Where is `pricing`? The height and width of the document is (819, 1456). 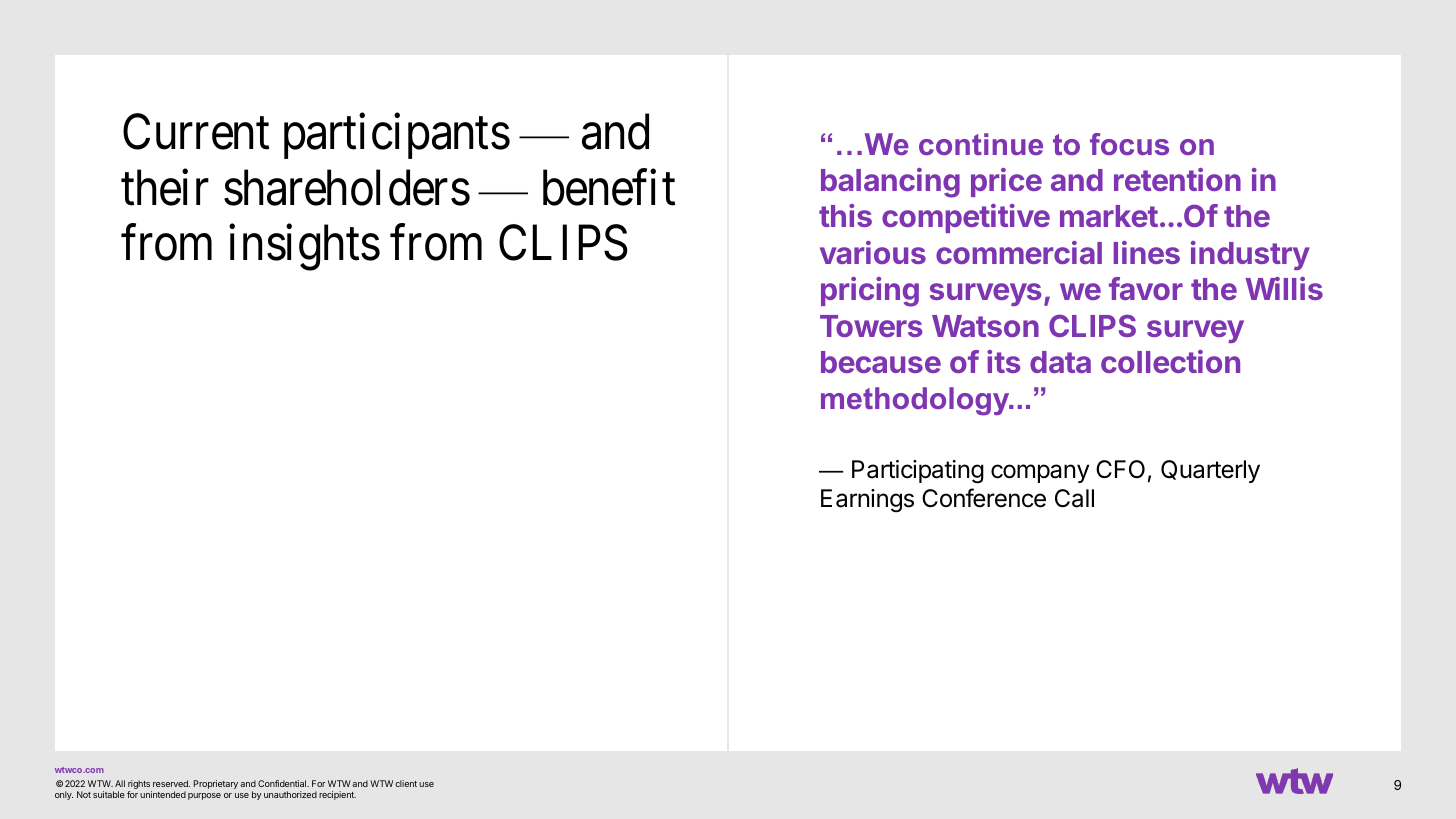
pricing is located at coordinates (870, 292).
